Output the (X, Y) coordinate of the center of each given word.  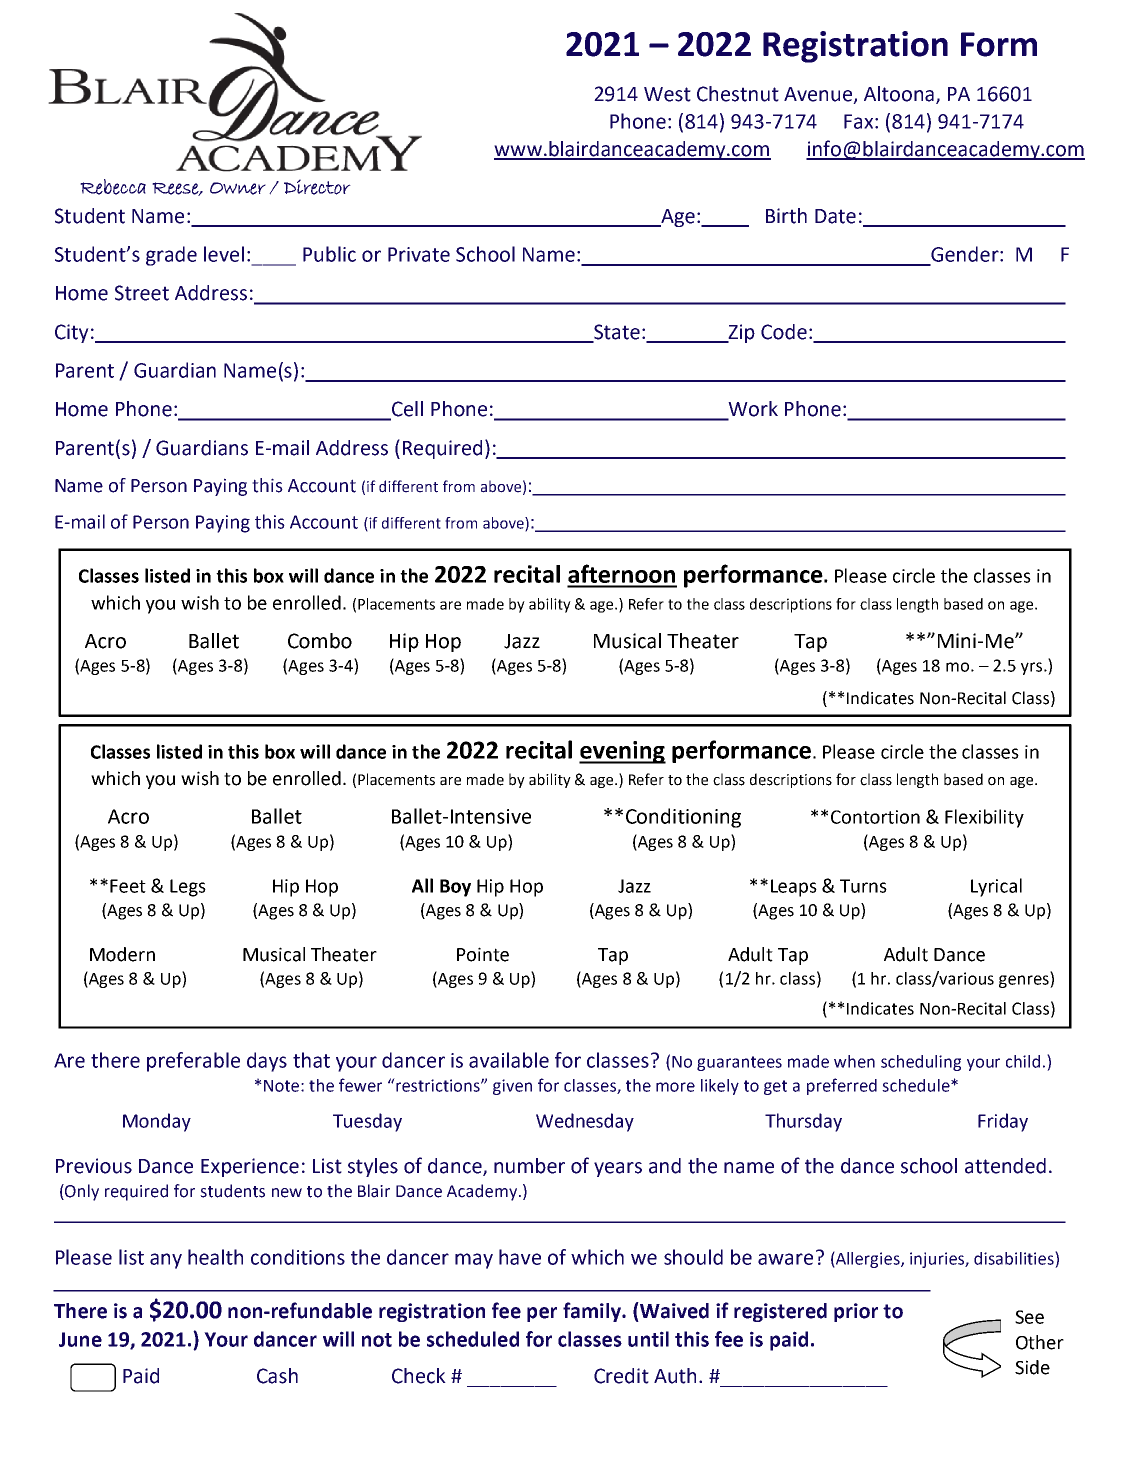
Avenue (819, 95)
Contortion (875, 817)
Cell (406, 410)
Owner (238, 188)
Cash (277, 1376)
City (72, 333)
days (267, 1062)
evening (622, 752)
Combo (320, 641)
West (667, 94)
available (509, 1060)
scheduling (921, 1063)
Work (752, 410)
